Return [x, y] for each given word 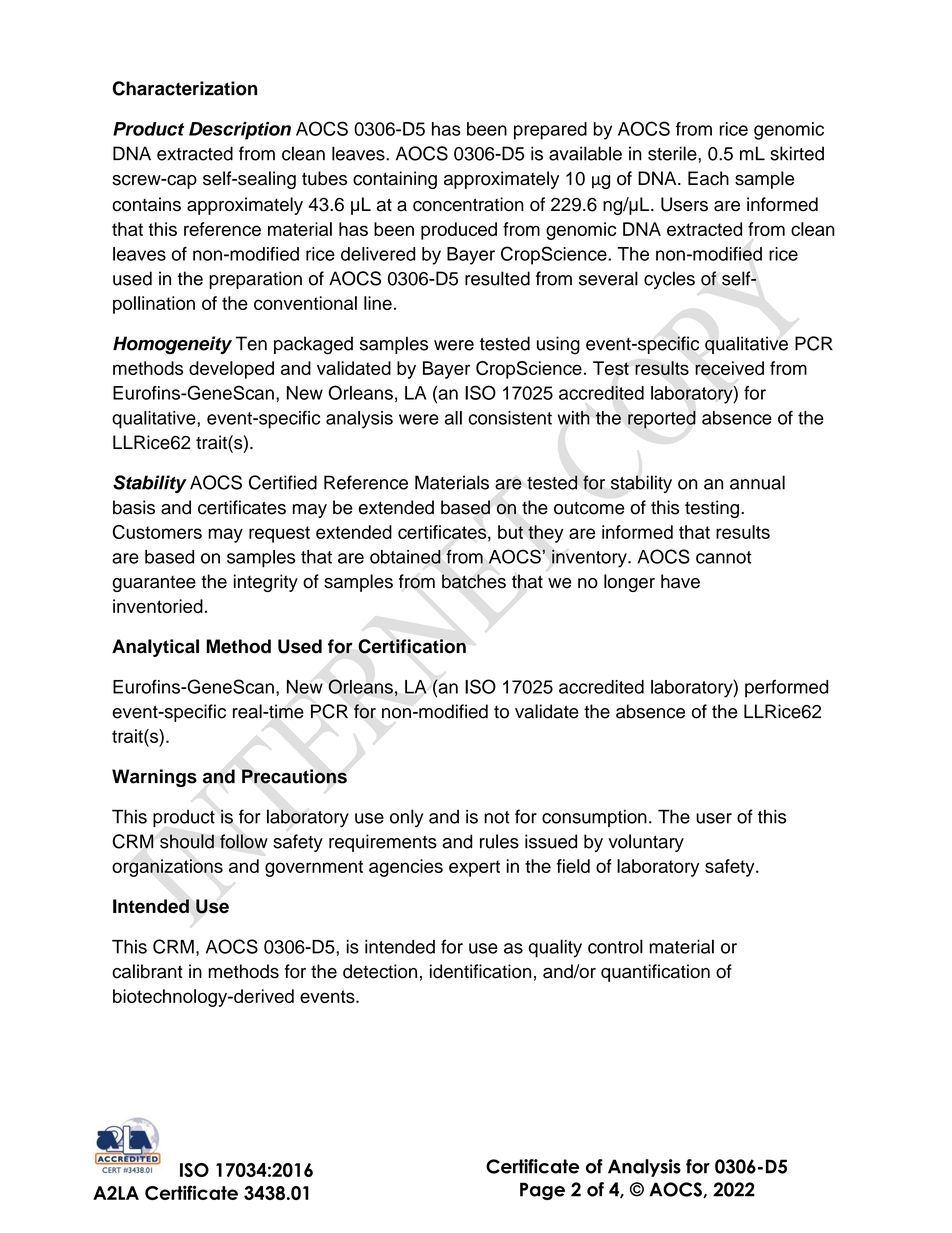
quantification [655, 973]
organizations [167, 868]
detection [380, 971]
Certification [412, 646]
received [729, 368]
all [453, 418]
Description [240, 131]
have [680, 581]
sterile [673, 153]
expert [474, 868]
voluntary [646, 843]
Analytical [155, 648]
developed [231, 370]
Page [542, 1191]
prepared [550, 131]
